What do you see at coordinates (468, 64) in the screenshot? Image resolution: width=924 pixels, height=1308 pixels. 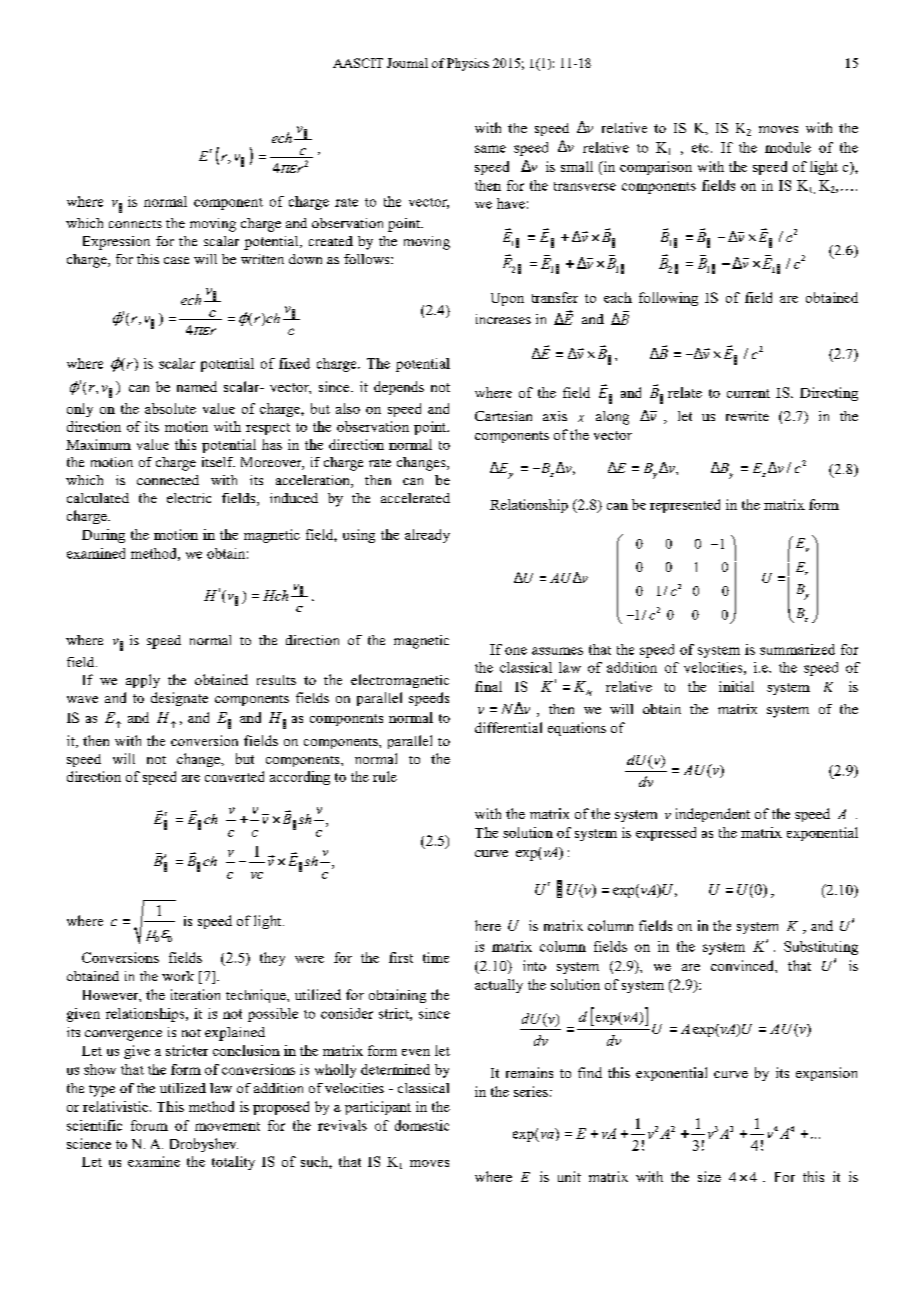 I see `Physics` at bounding box center [468, 64].
